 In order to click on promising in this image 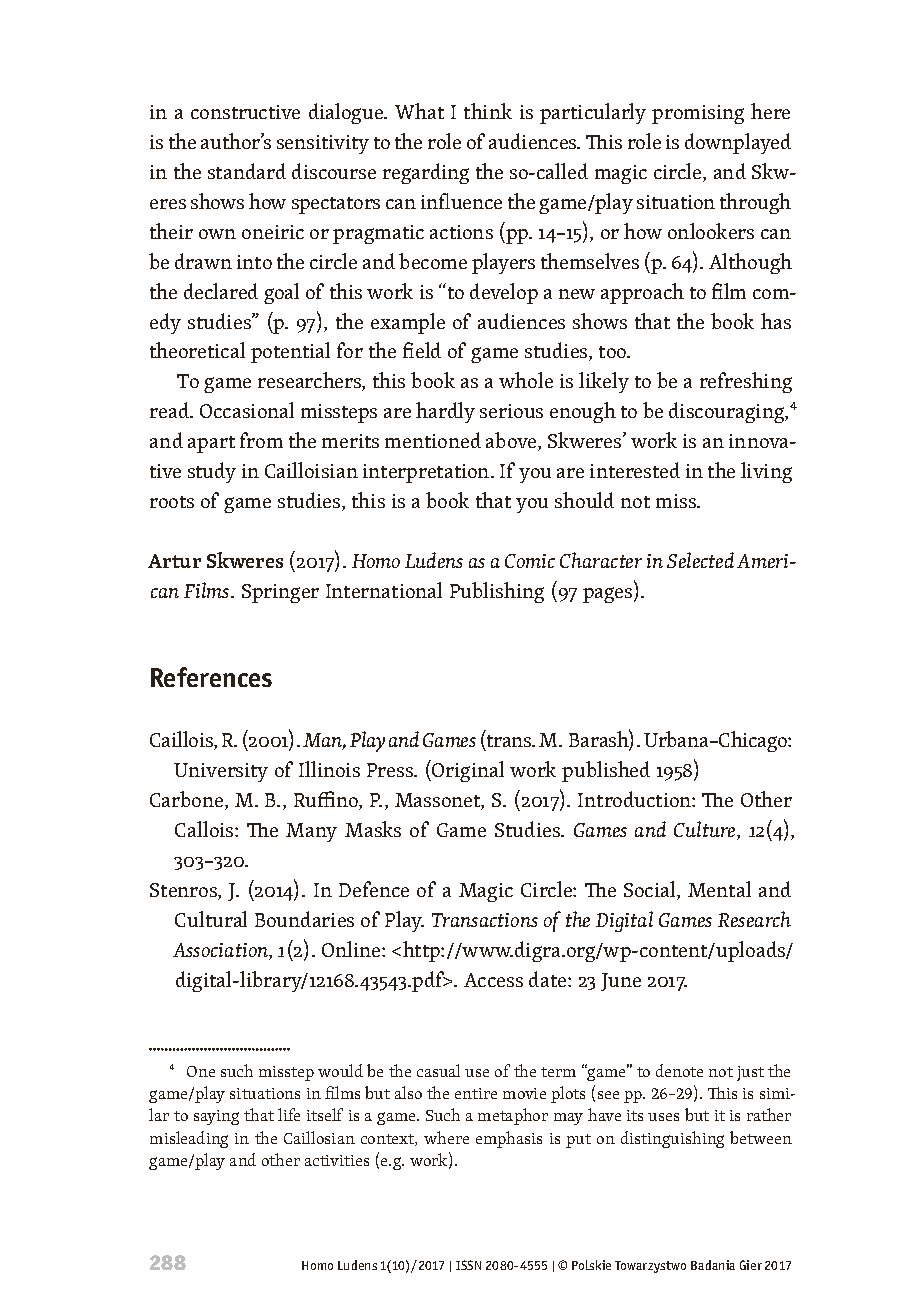, I will do `click(698, 114)`.
